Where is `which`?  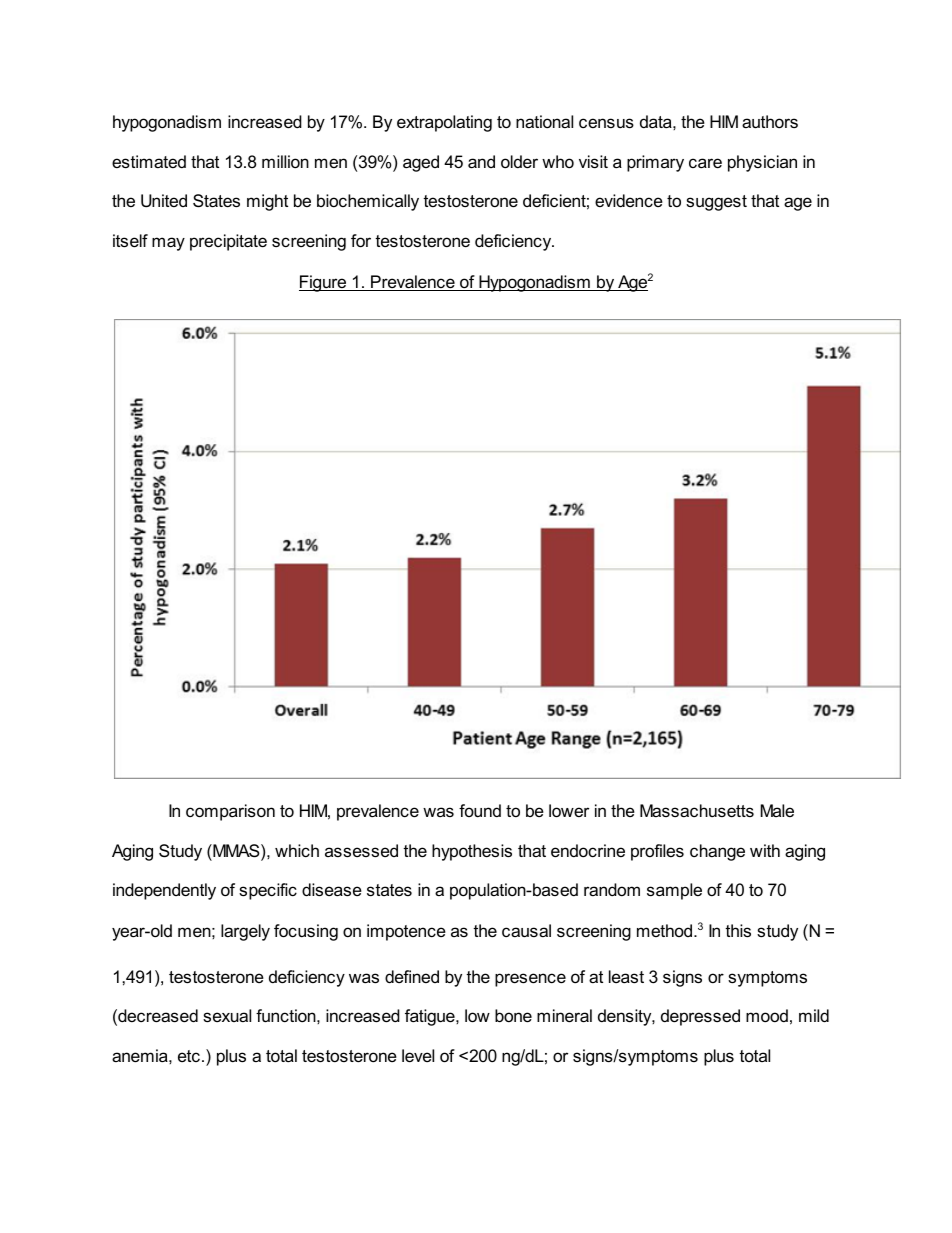
which is located at coordinates (297, 850).
